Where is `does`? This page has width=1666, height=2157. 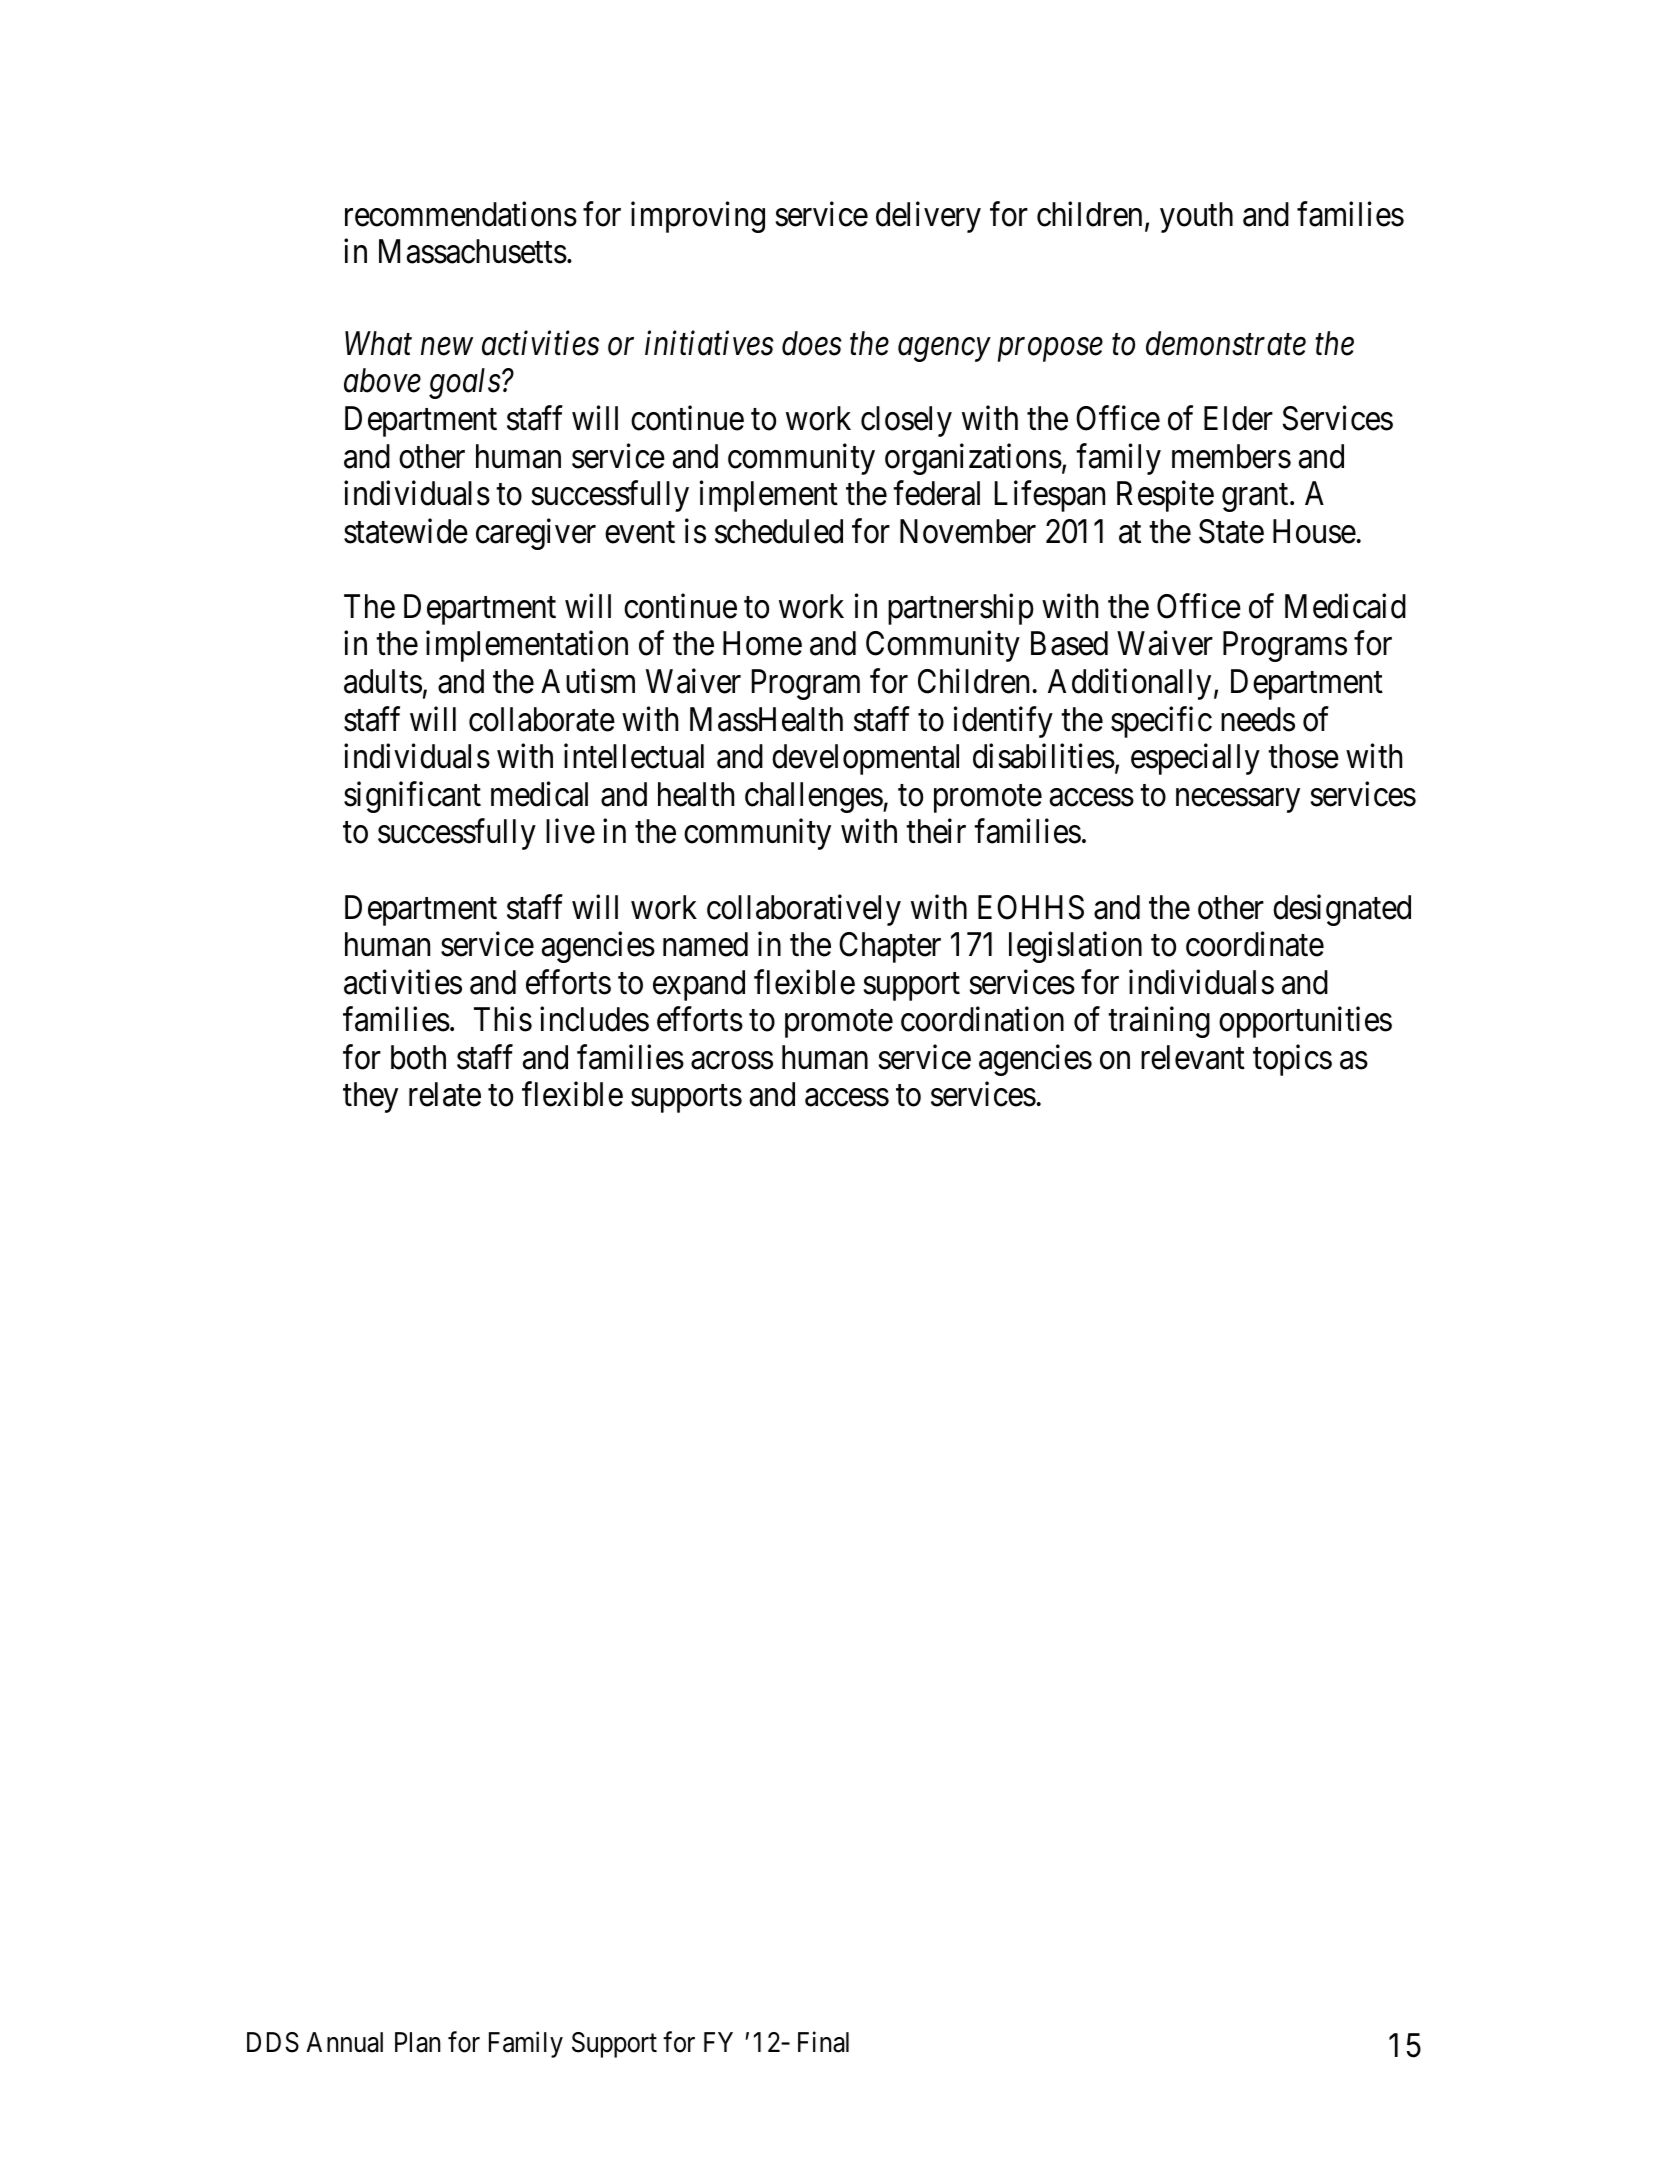
does is located at coordinates (812, 343).
